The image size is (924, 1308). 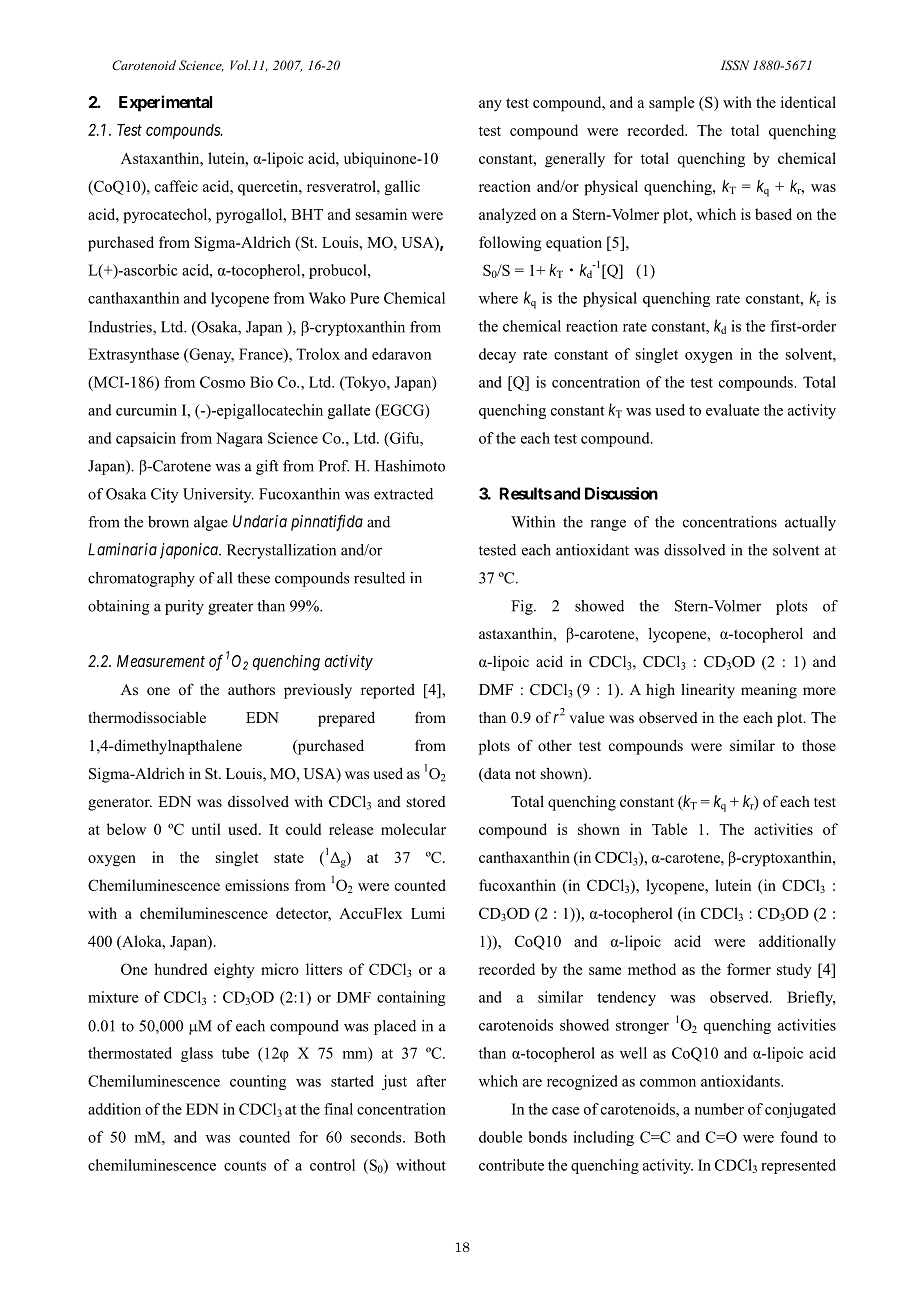 I want to click on Experimental, so click(x=165, y=103).
